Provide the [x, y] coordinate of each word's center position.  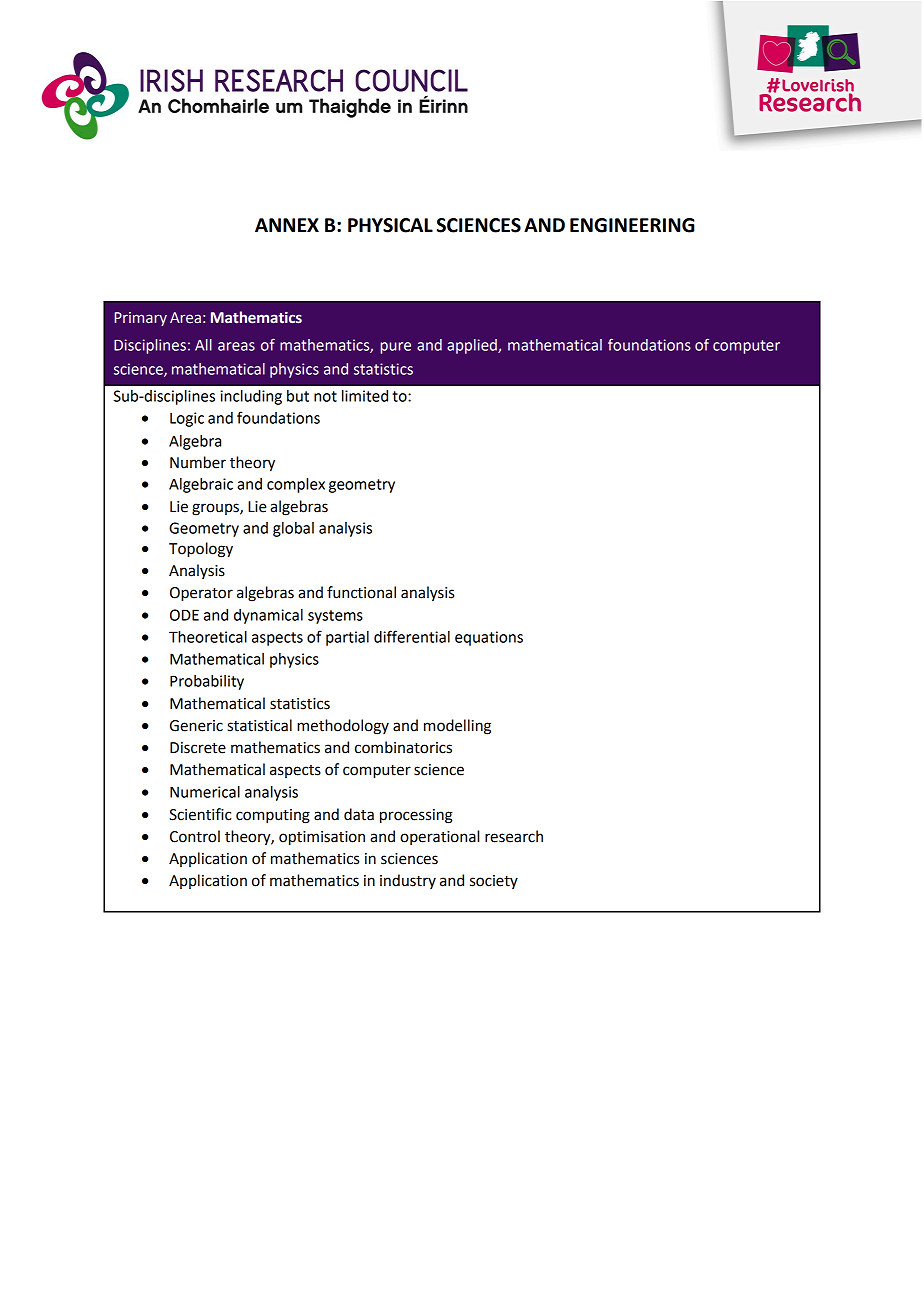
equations [489, 638]
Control [195, 836]
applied [473, 346]
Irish [239, 107]
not [325, 396]
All [203, 345]
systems [335, 617]
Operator [201, 594]
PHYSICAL [390, 225]
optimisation [322, 838]
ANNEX [287, 225]
